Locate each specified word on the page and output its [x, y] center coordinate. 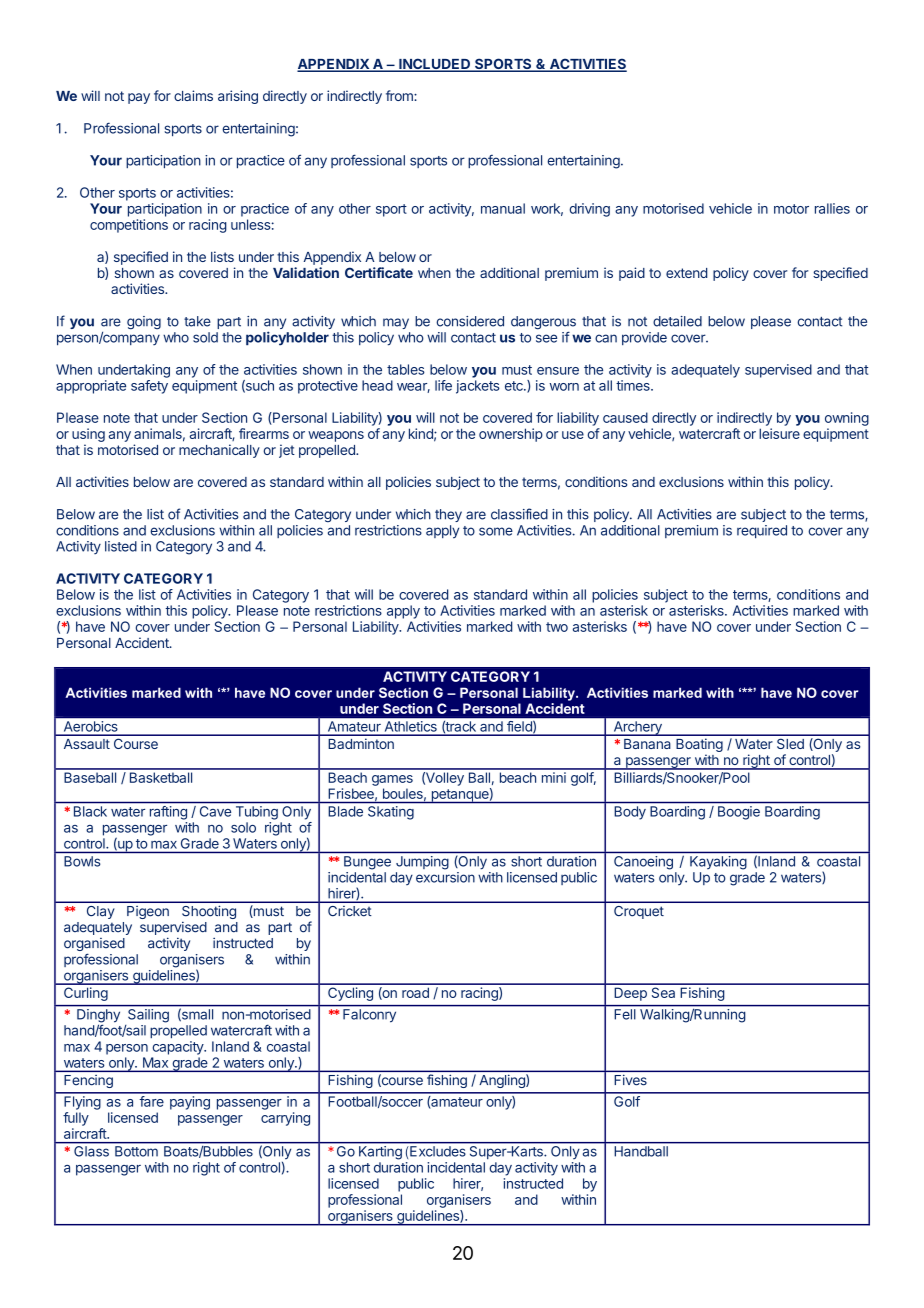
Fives [631, 1080]
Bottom [136, 1151]
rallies [832, 208]
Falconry [369, 1015]
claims [193, 95]
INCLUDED [435, 65]
